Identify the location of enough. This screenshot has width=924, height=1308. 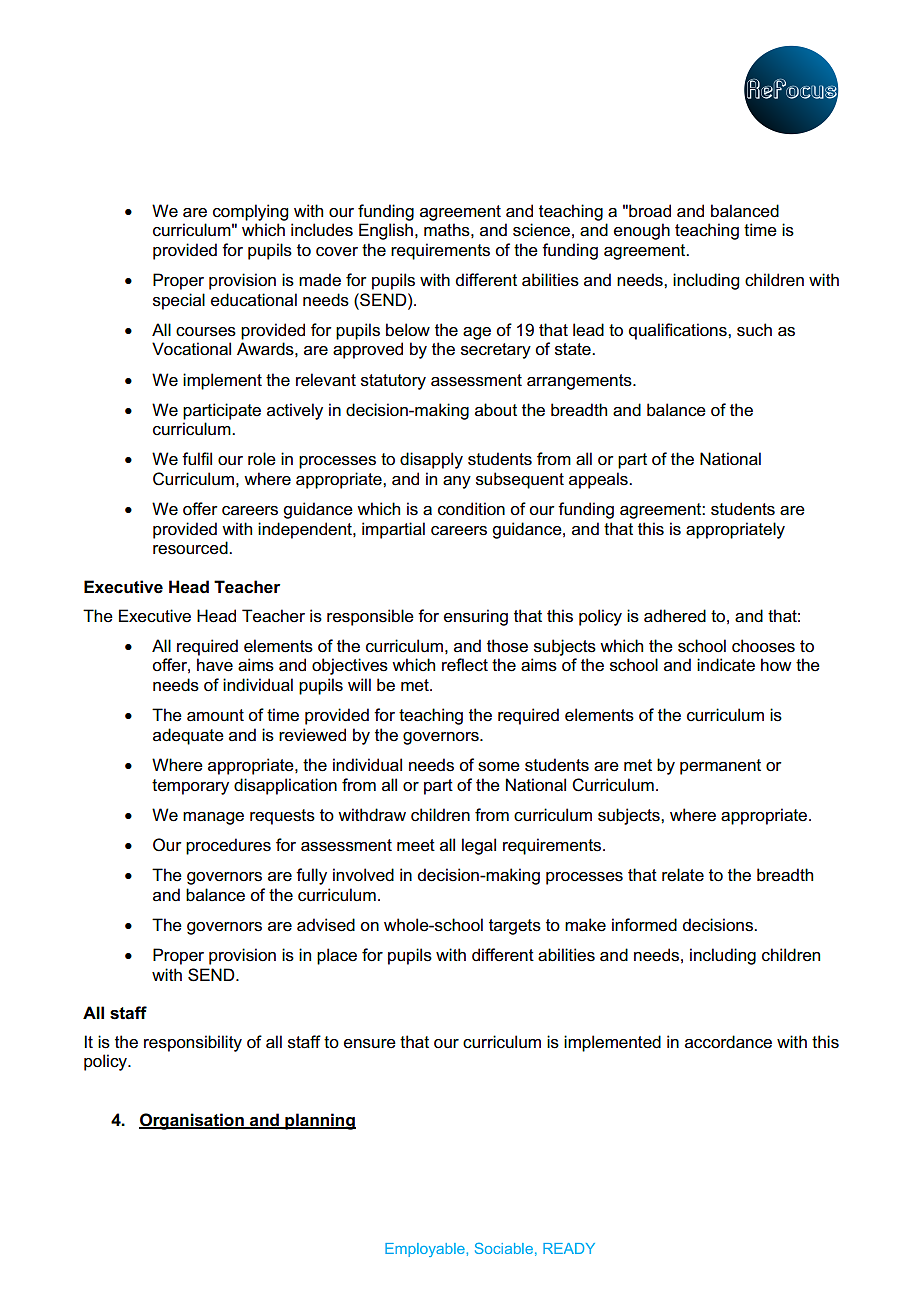
(642, 231).
